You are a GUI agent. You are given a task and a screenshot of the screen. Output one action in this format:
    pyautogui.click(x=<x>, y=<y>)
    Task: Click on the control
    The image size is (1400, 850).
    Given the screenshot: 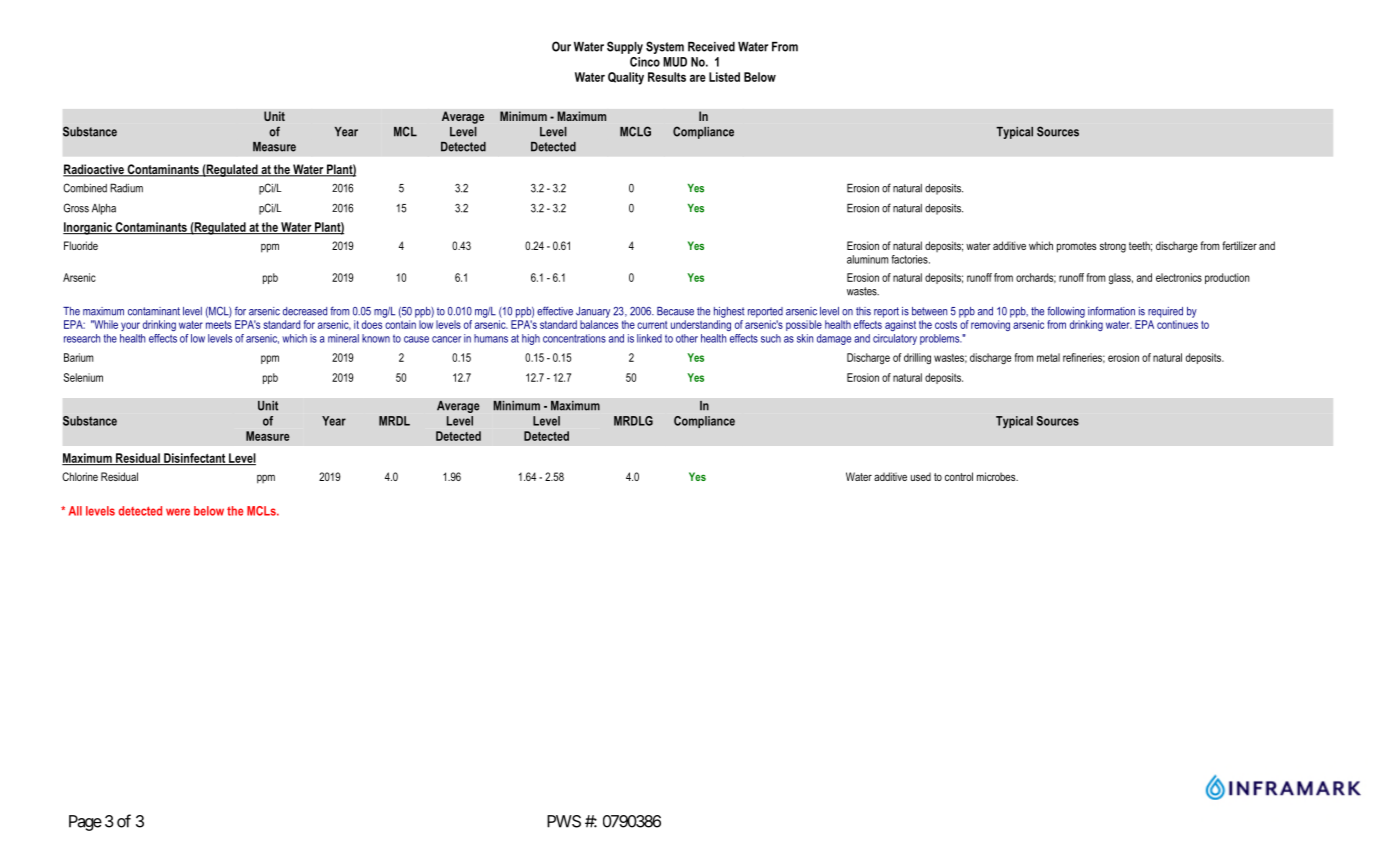 What is the action you would take?
    pyautogui.click(x=959, y=476)
